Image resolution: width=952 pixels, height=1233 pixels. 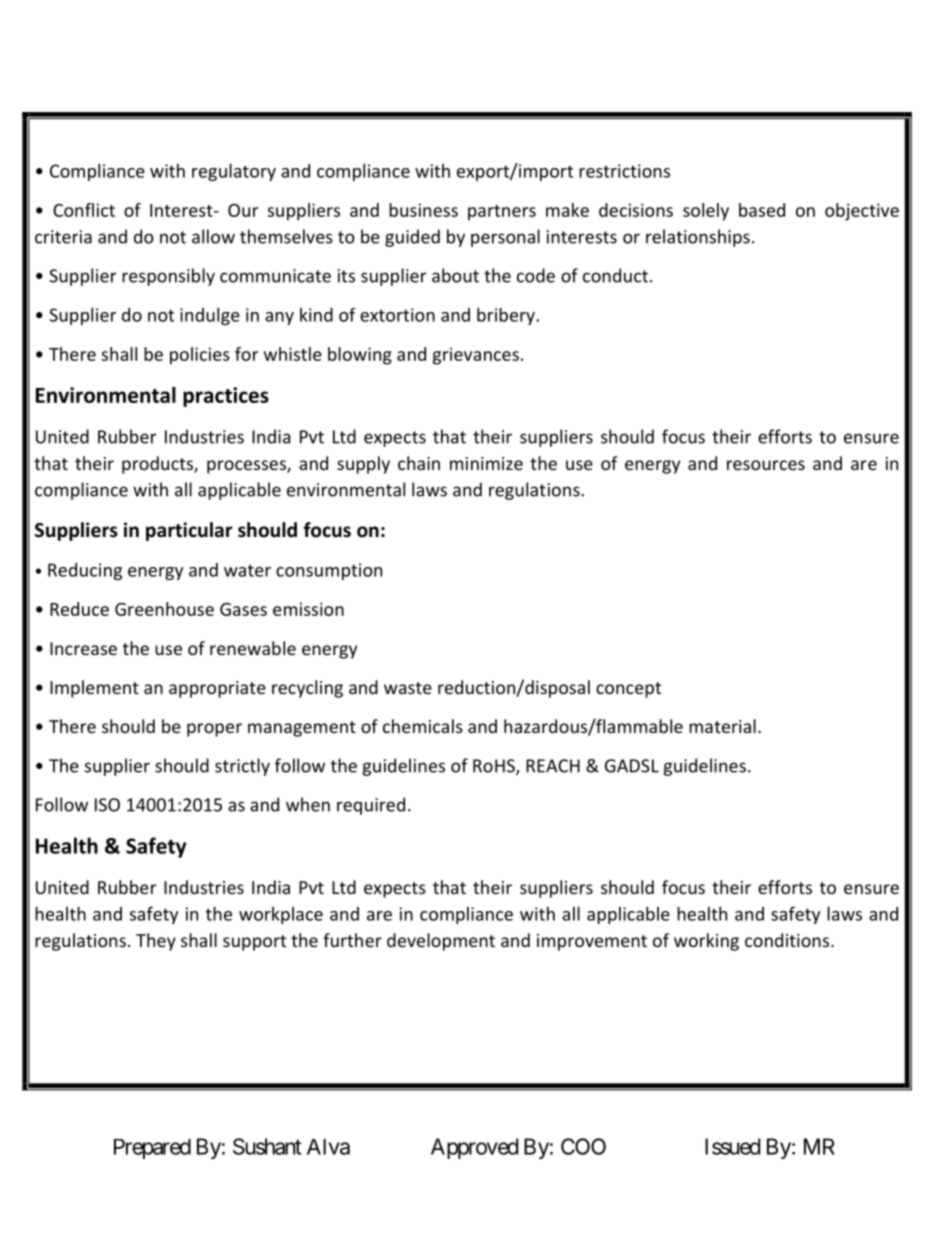 What do you see at coordinates (732, 1146) in the screenshot?
I see `Issued` at bounding box center [732, 1146].
